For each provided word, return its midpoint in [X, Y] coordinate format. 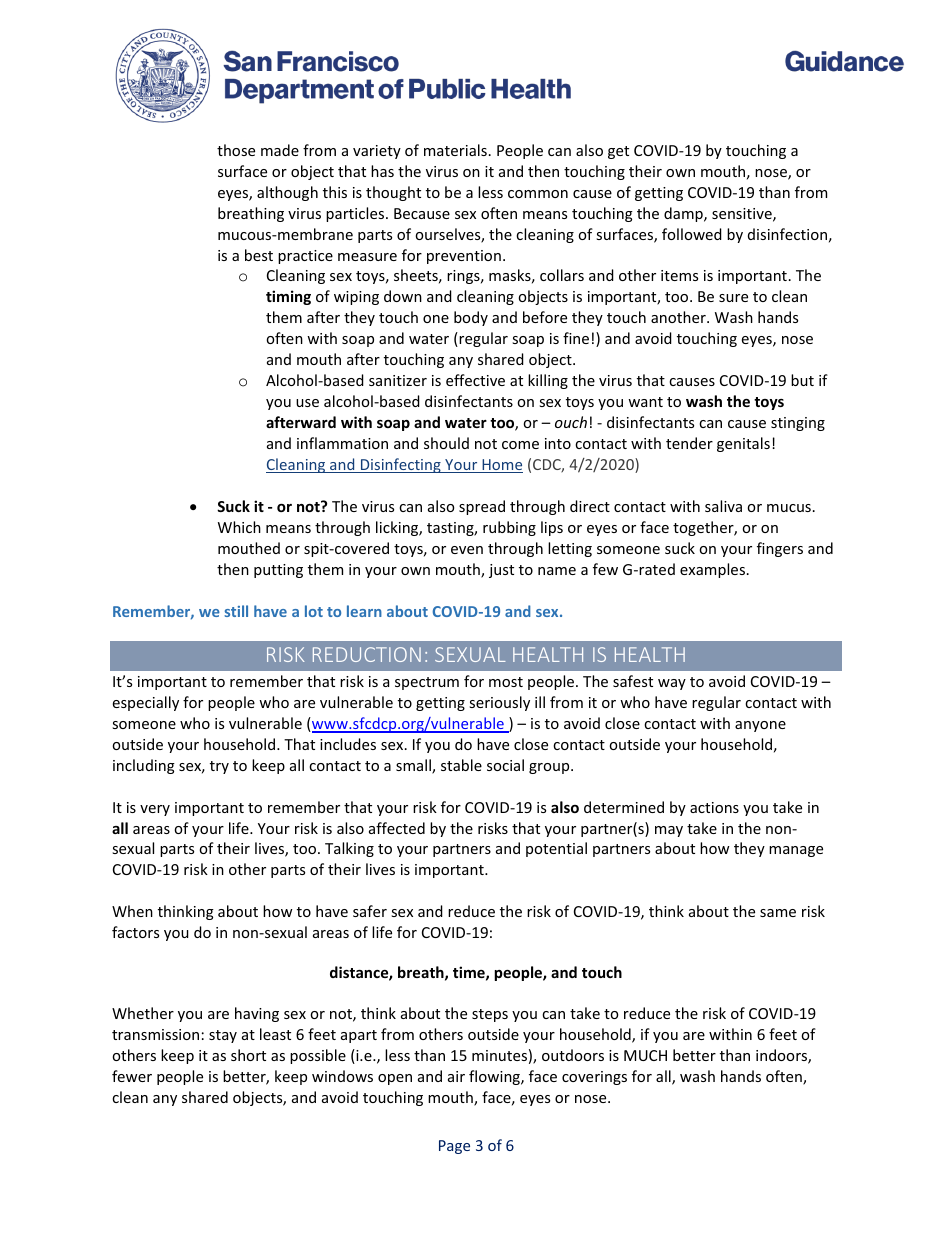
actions [714, 807]
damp [684, 214]
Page [454, 1147]
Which [239, 527]
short [248, 1055]
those [236, 150]
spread [482, 507]
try [219, 767]
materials [455, 150]
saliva [723, 506]
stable [461, 765]
